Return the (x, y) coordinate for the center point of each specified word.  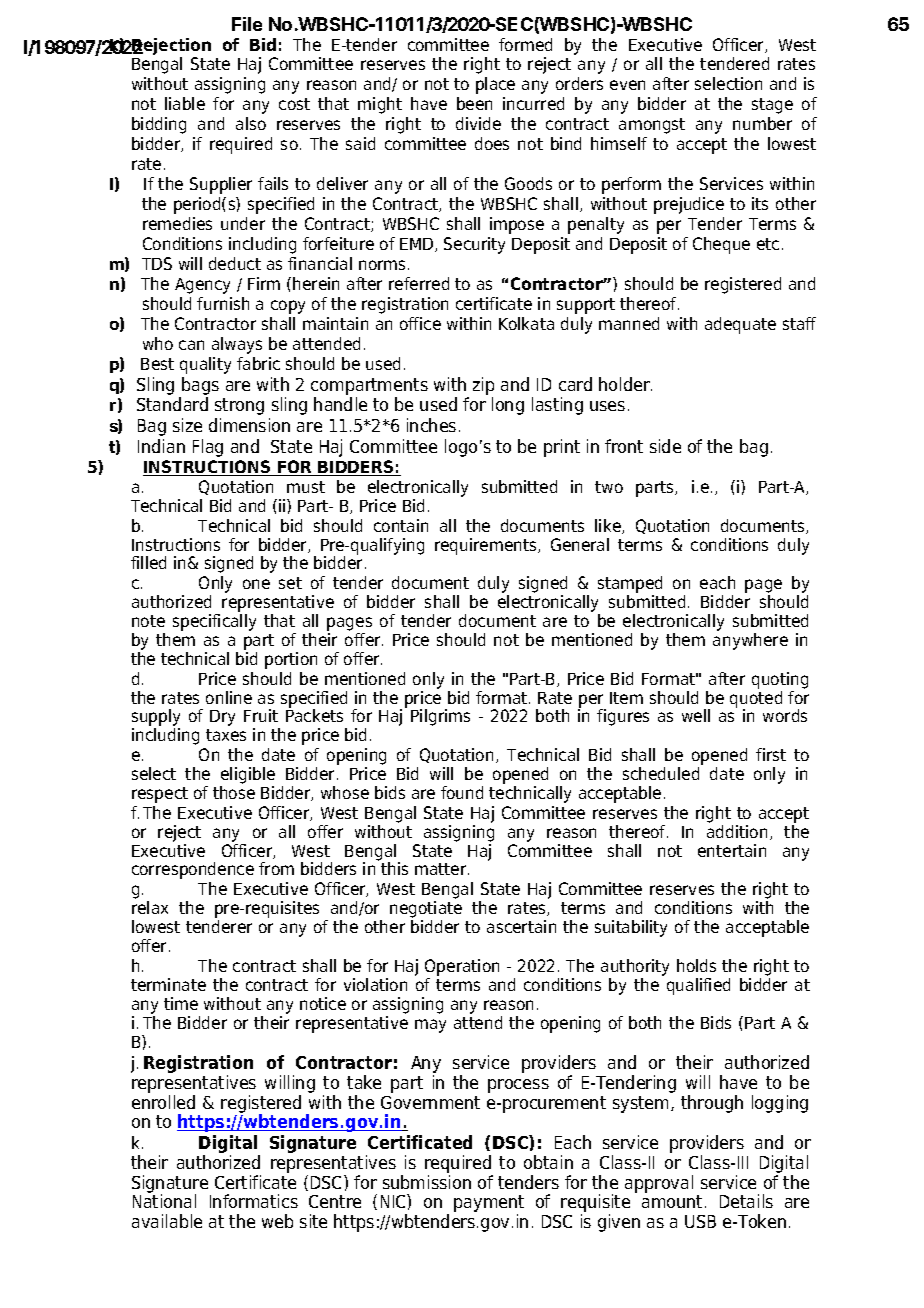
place (495, 85)
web (277, 1221)
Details (746, 1201)
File (247, 24)
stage (772, 106)
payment (489, 1205)
